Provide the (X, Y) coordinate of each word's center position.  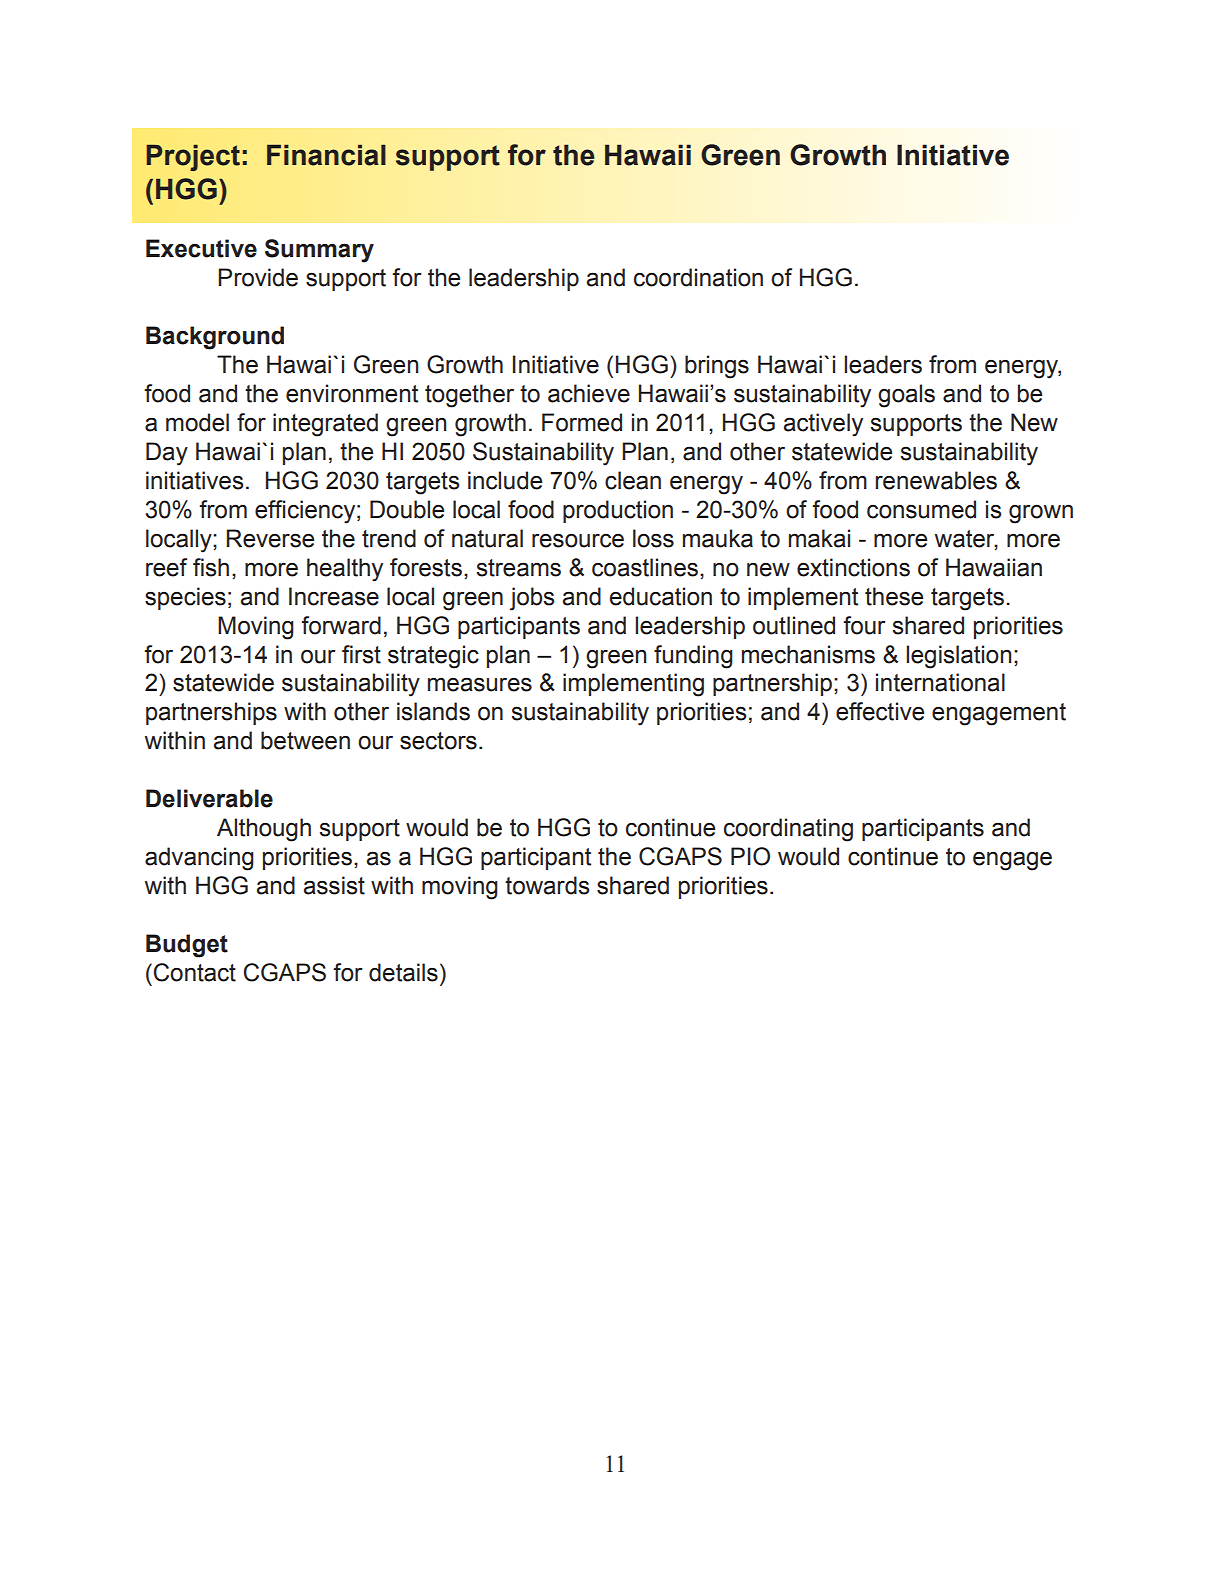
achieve (589, 393)
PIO (750, 856)
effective (880, 711)
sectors (438, 741)
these (894, 596)
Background (215, 338)
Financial (326, 155)
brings (717, 367)
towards (547, 885)
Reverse (270, 538)
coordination (698, 277)
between (305, 740)
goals (906, 396)
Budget (187, 946)
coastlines (645, 567)
